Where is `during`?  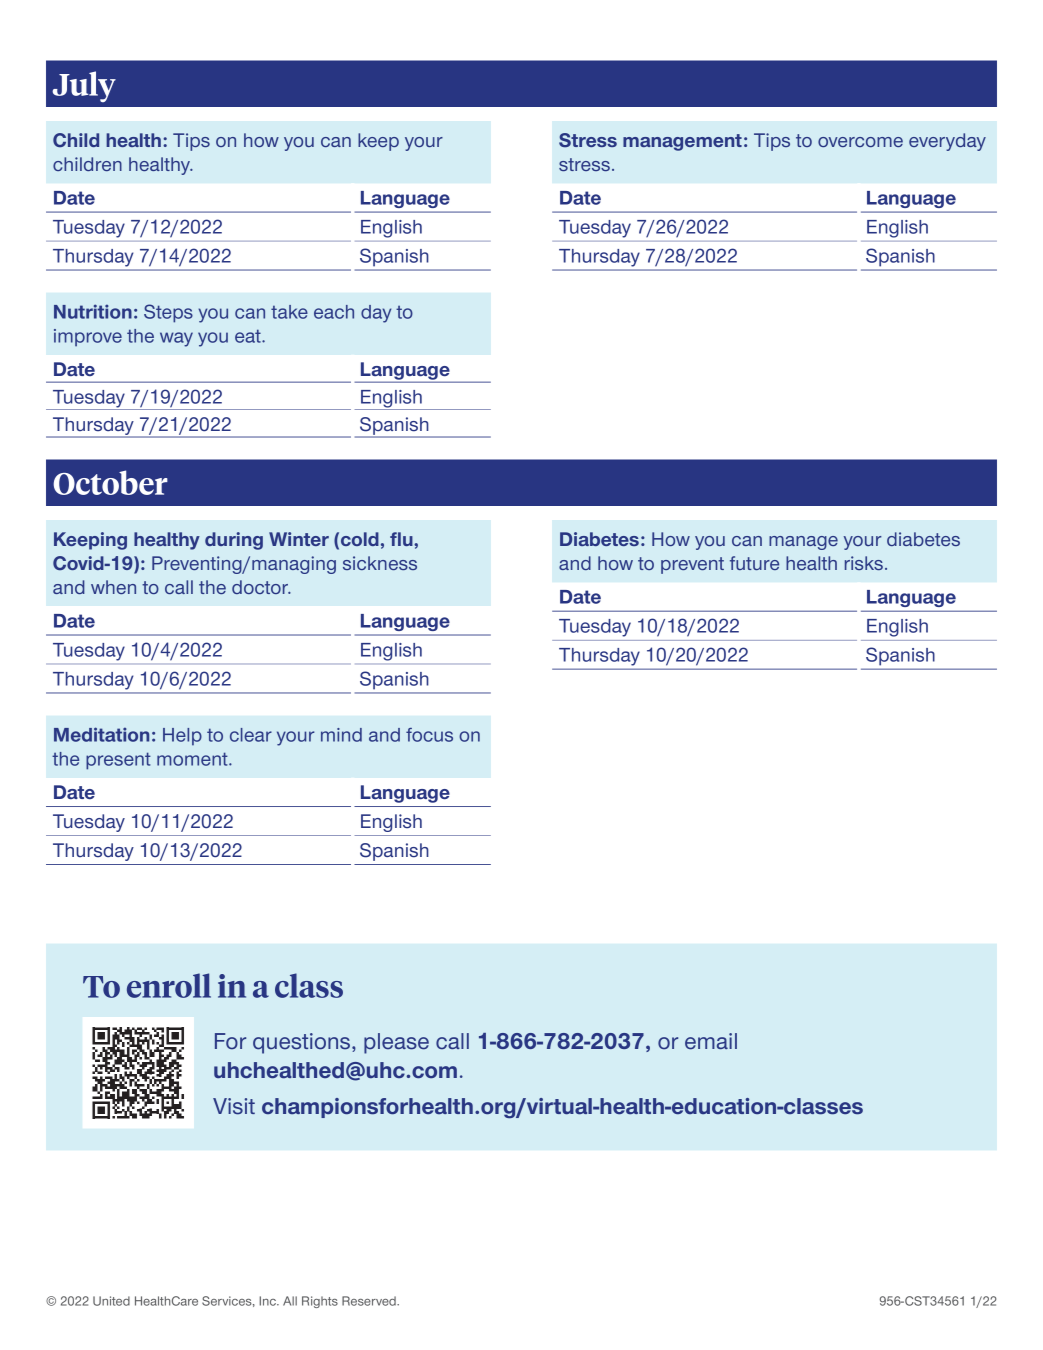
during is located at coordinates (234, 541).
